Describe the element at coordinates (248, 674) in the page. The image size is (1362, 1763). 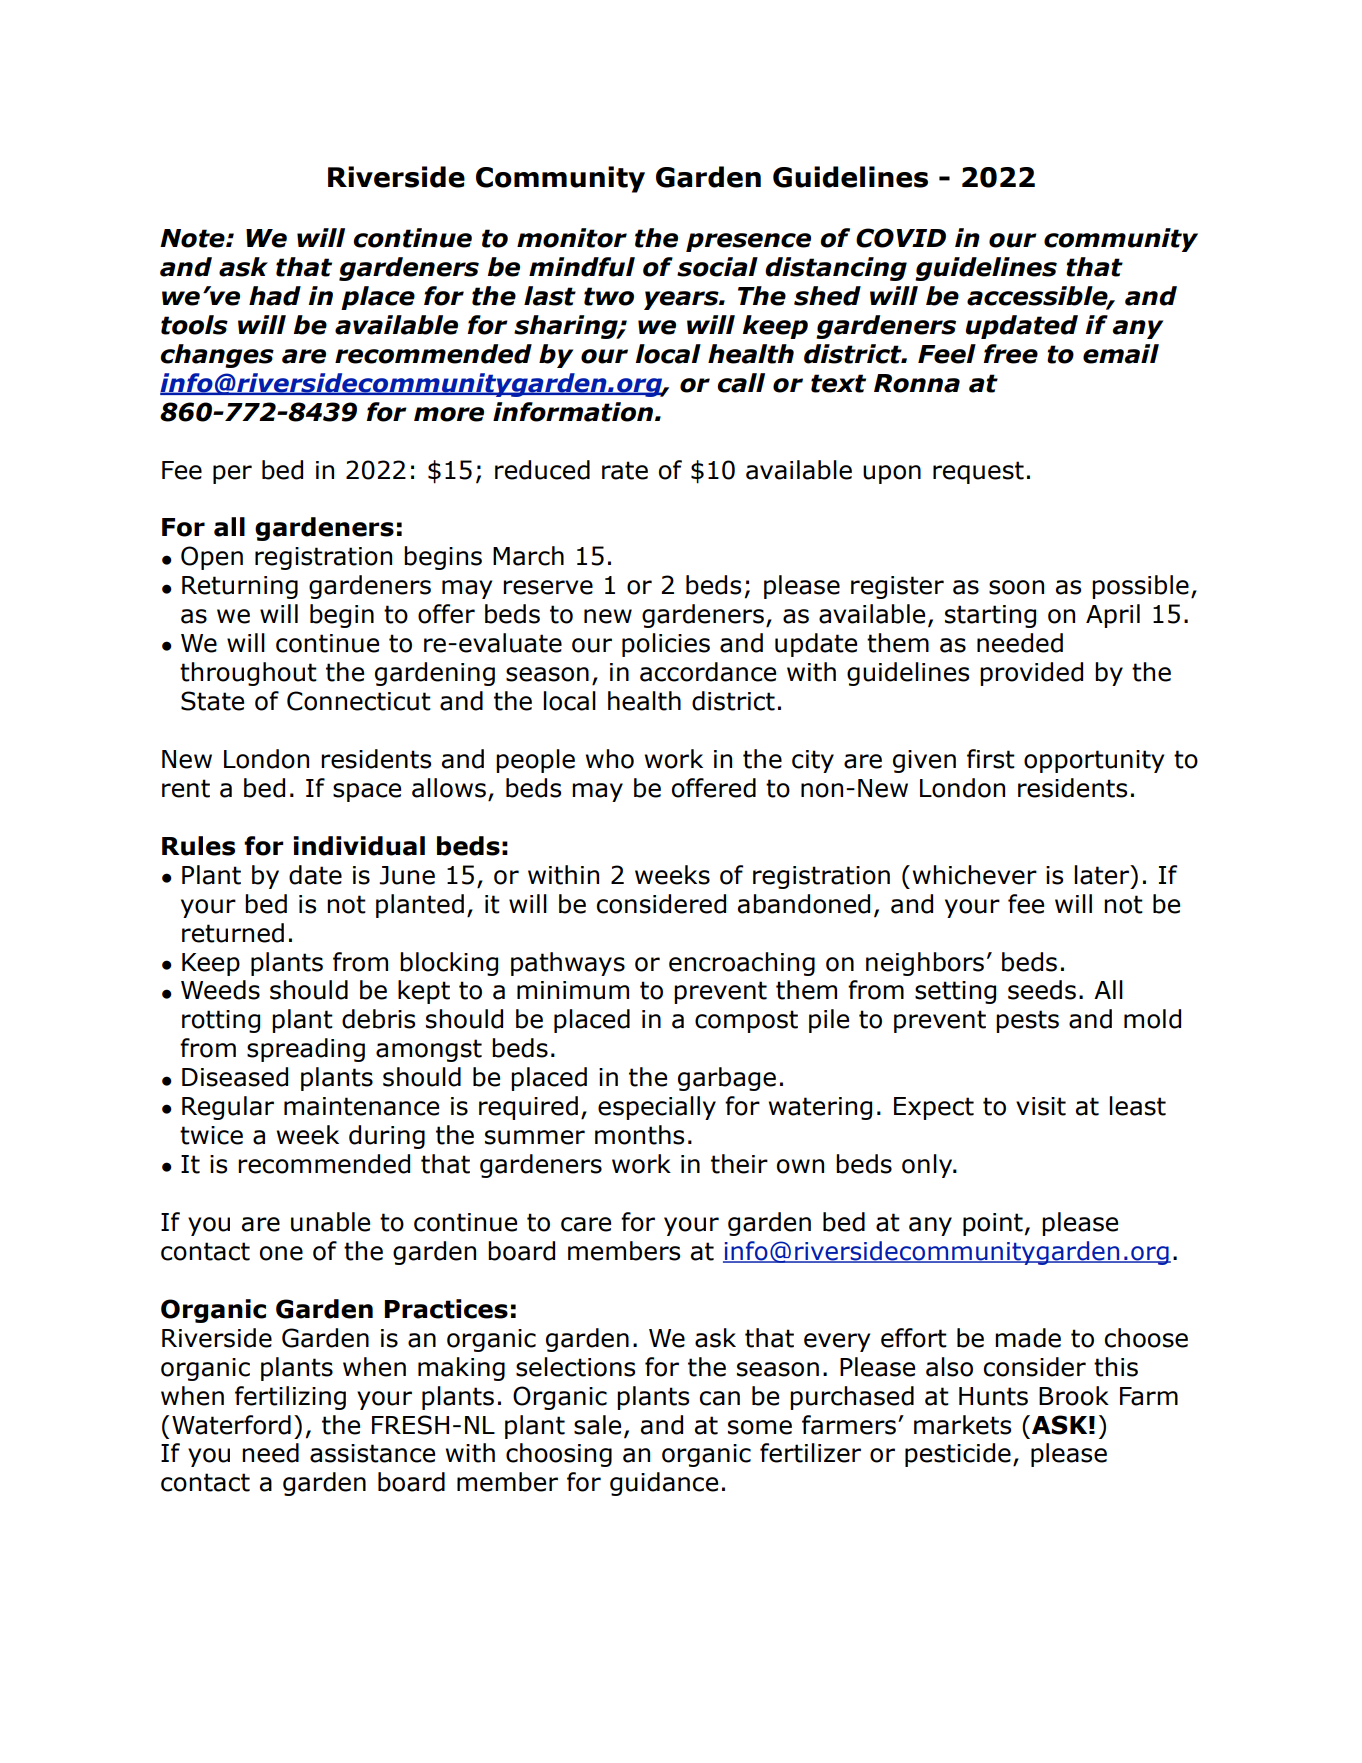
I see `throughout` at that location.
